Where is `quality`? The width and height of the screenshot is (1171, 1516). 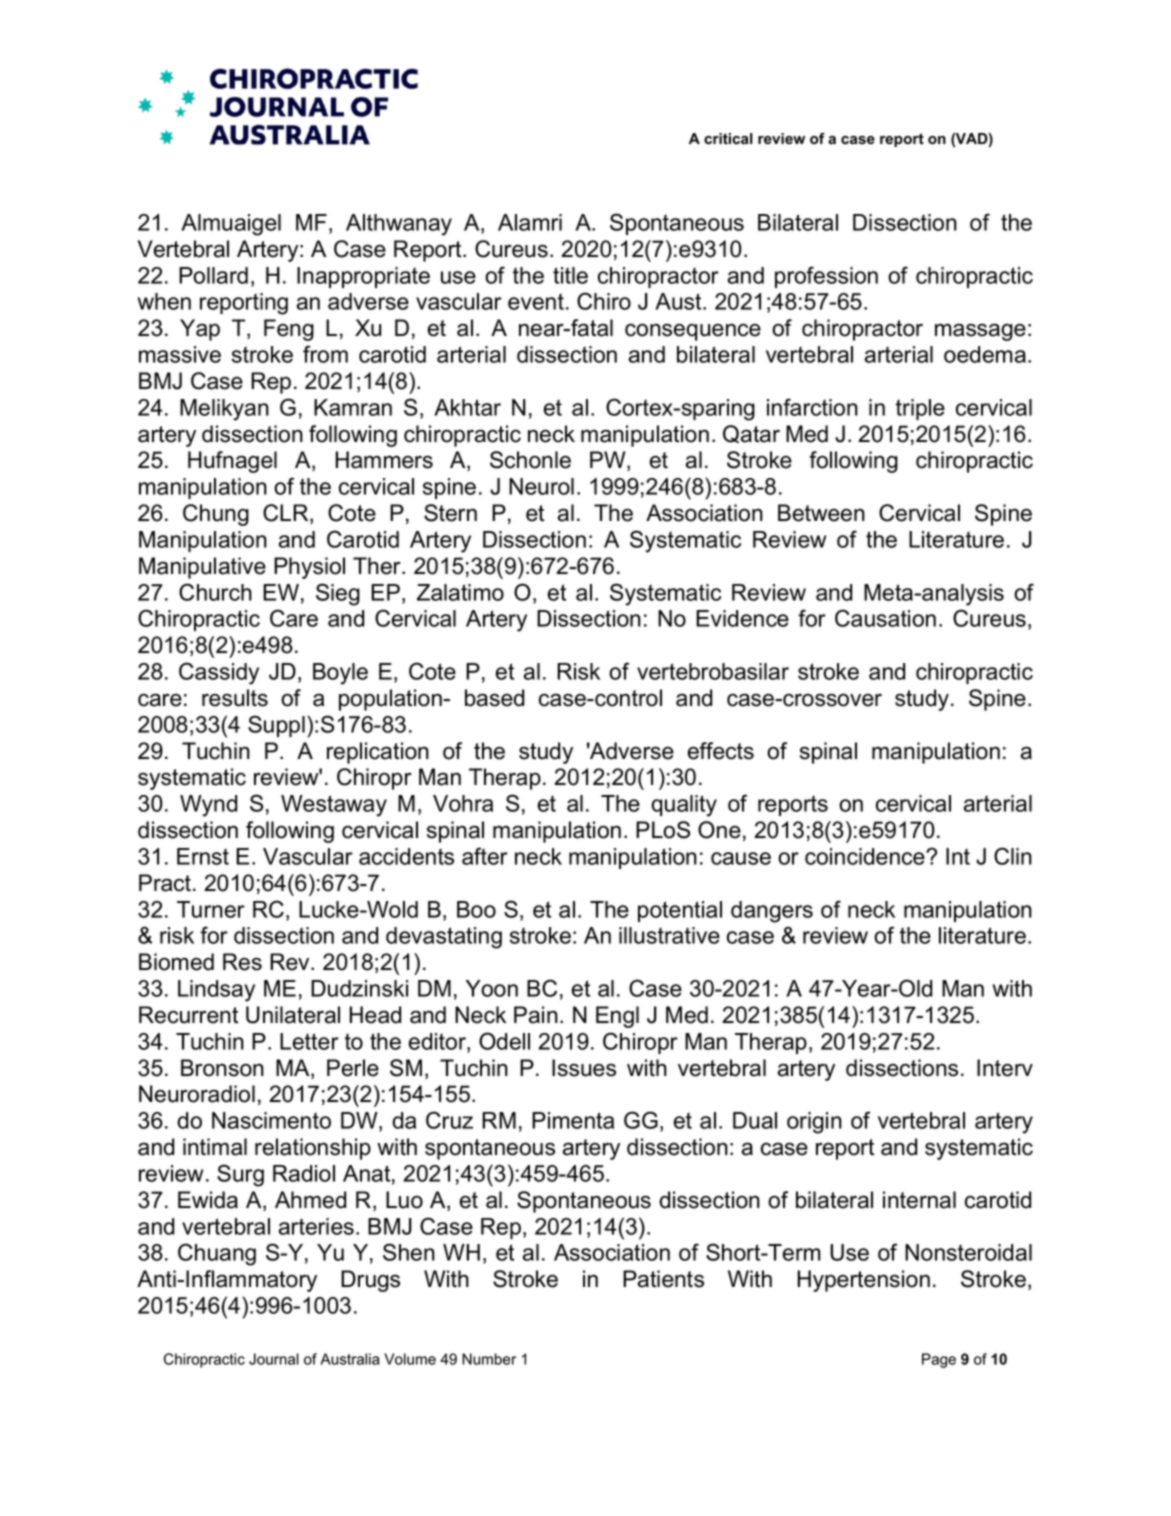
quality is located at coordinates (684, 806).
